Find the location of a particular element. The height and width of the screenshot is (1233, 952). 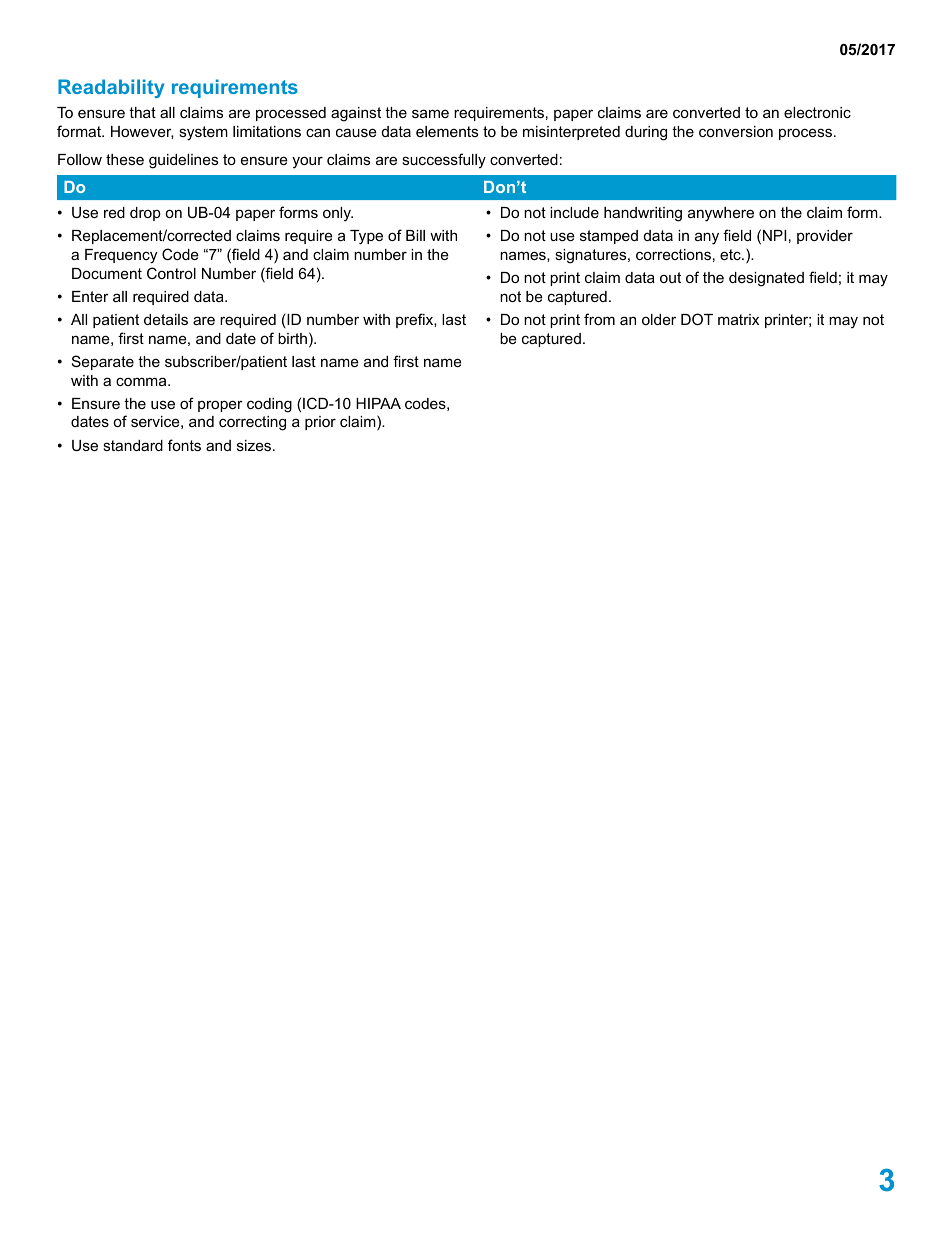

Control is located at coordinates (171, 273).
